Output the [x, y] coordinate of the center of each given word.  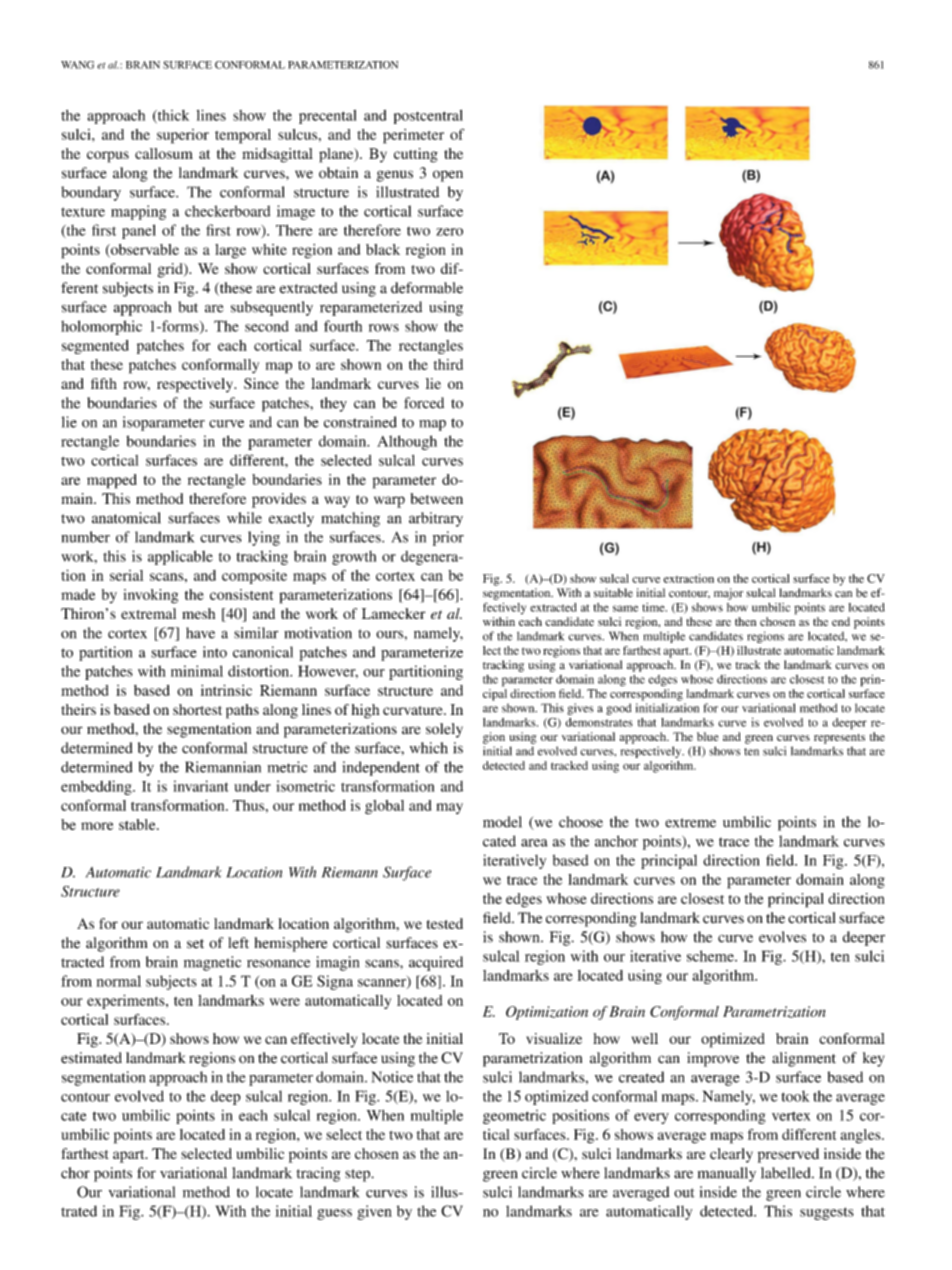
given [374, 1212]
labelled [787, 1173]
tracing [318, 1174]
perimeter [413, 136]
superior [183, 136]
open [448, 176]
